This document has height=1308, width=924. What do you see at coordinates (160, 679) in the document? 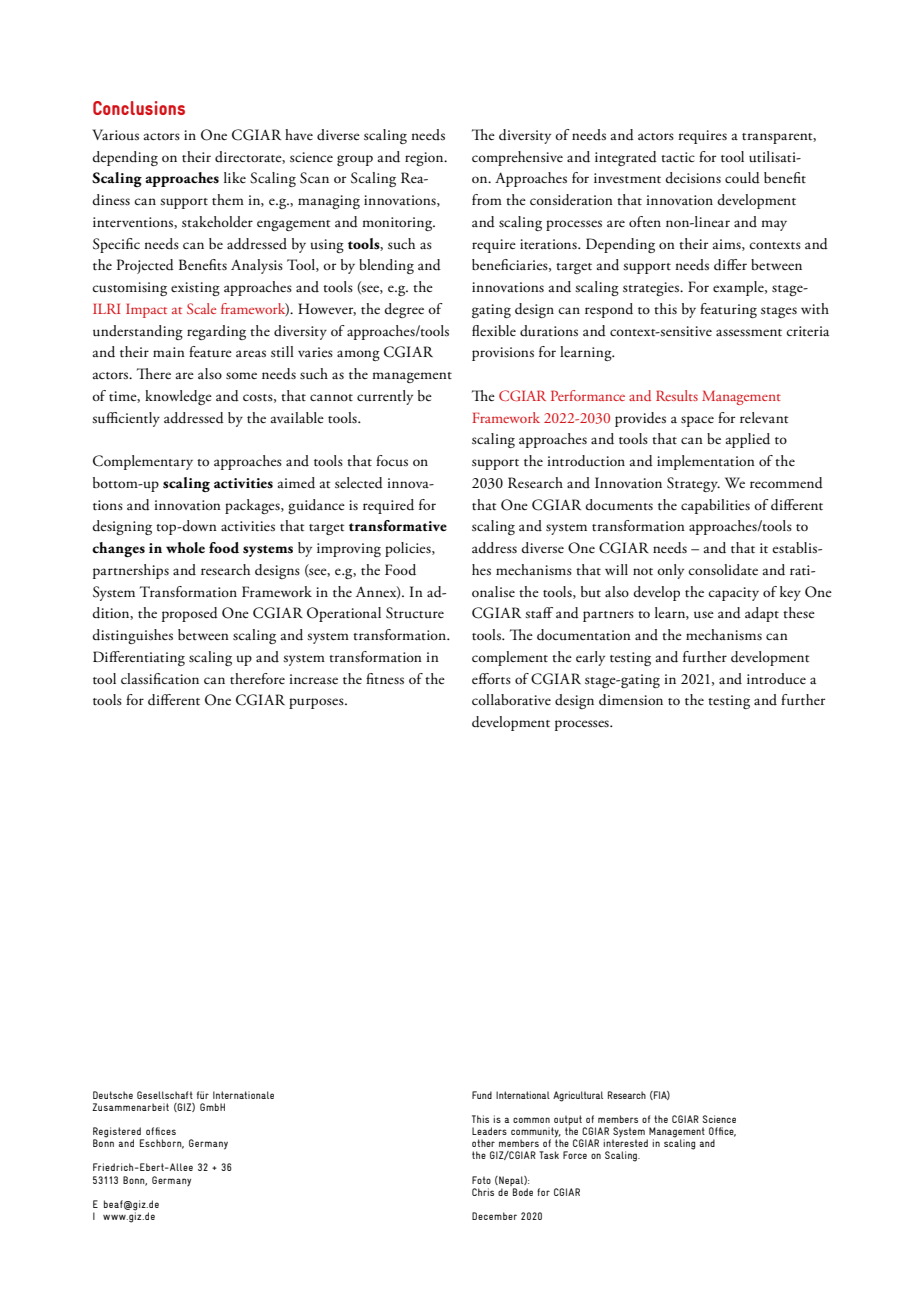
I see `classification` at bounding box center [160, 679].
